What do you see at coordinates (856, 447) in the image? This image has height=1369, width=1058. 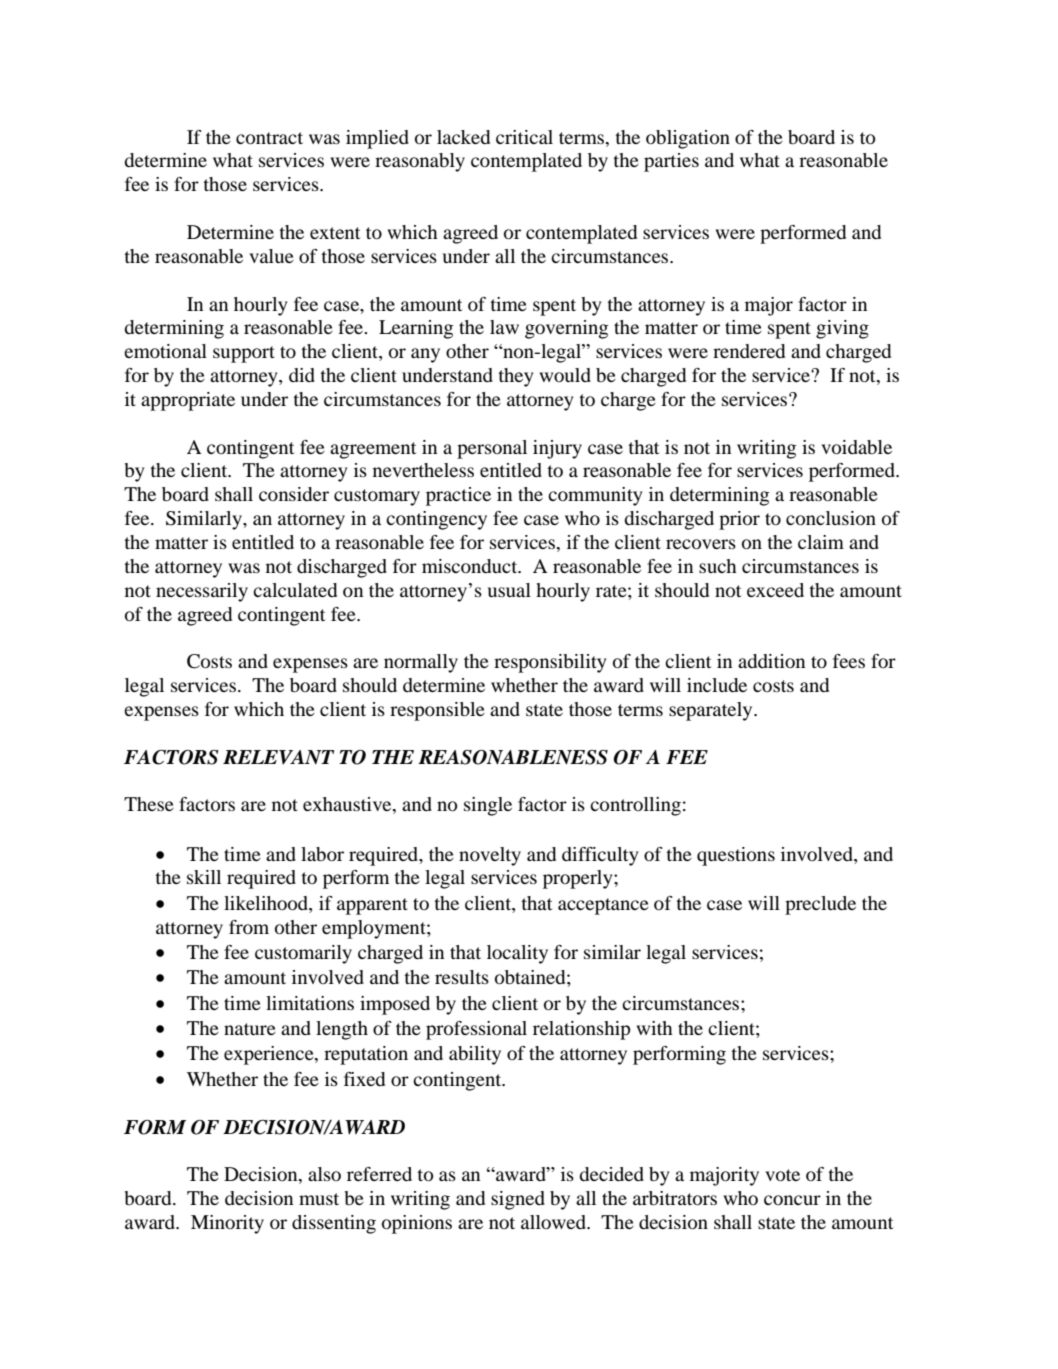 I see `voidable` at bounding box center [856, 447].
